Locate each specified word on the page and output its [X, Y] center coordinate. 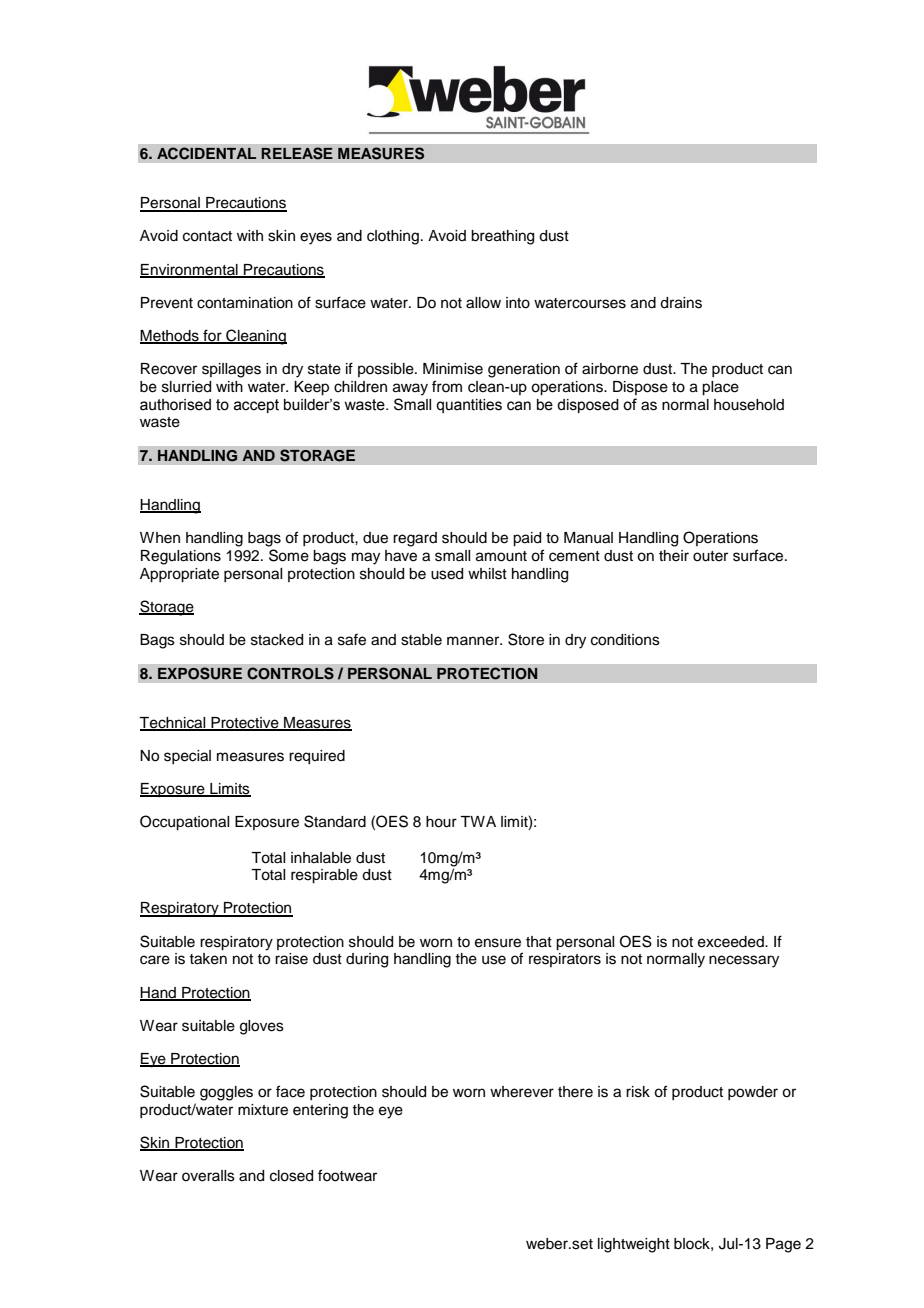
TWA [478, 821]
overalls [208, 1176]
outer [710, 556]
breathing [502, 237]
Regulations [181, 557]
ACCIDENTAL [206, 153]
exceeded [732, 942]
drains [681, 303]
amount [501, 556]
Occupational [184, 823]
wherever [522, 1092]
